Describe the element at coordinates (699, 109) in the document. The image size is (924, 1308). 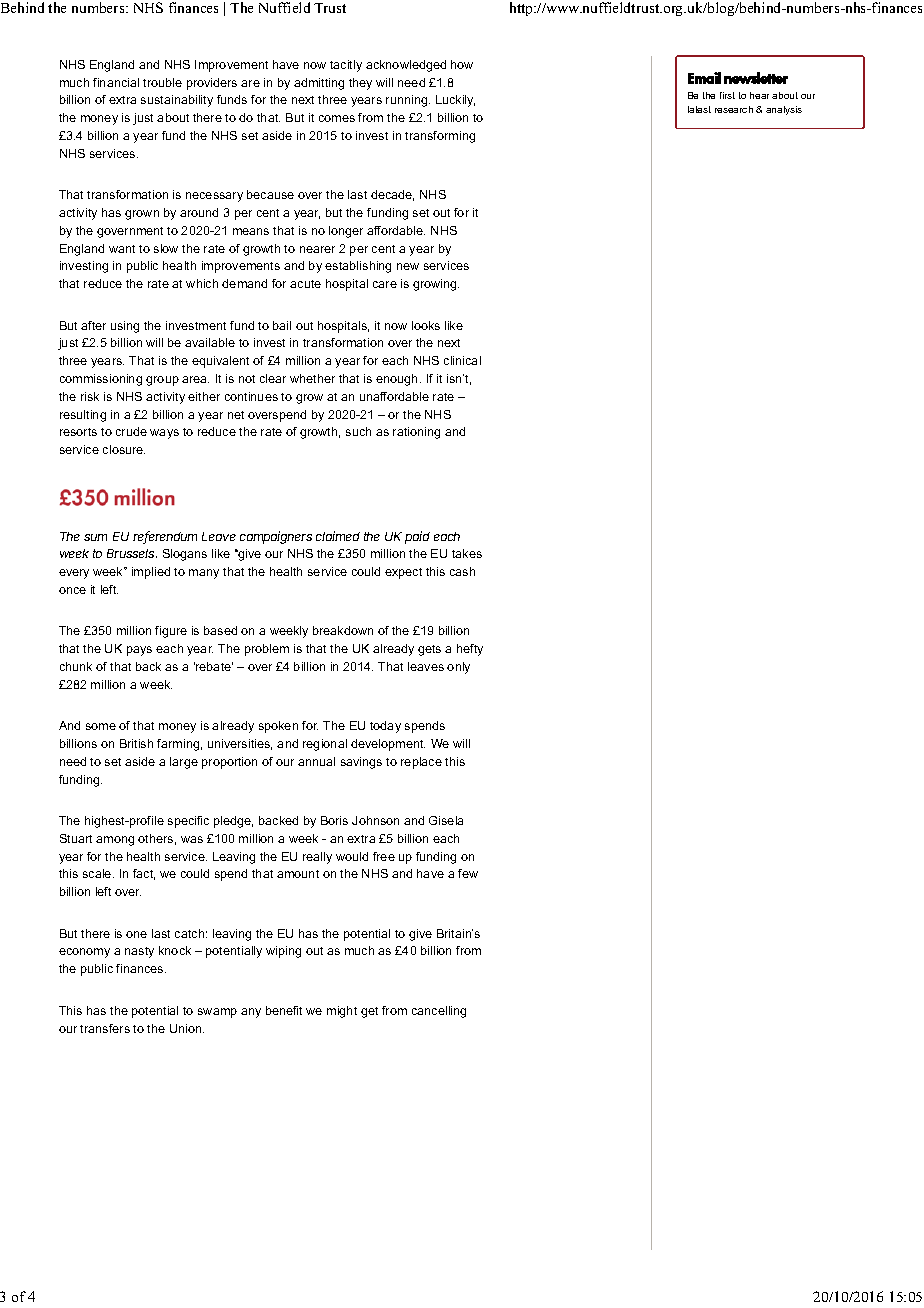
I see `latest` at that location.
